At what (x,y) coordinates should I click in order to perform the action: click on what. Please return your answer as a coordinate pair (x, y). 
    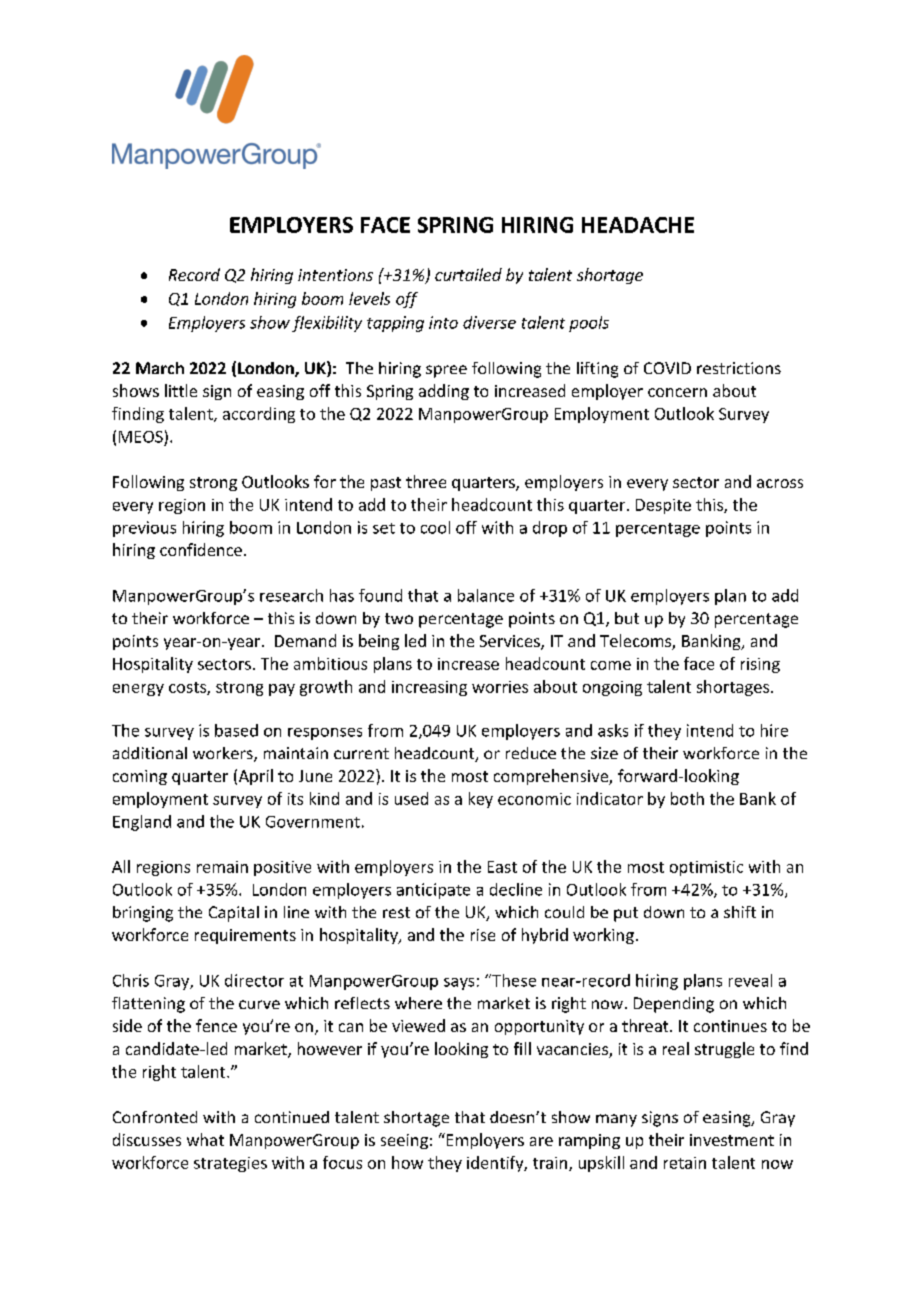
    Looking at the image, I should click on (205, 1139).
